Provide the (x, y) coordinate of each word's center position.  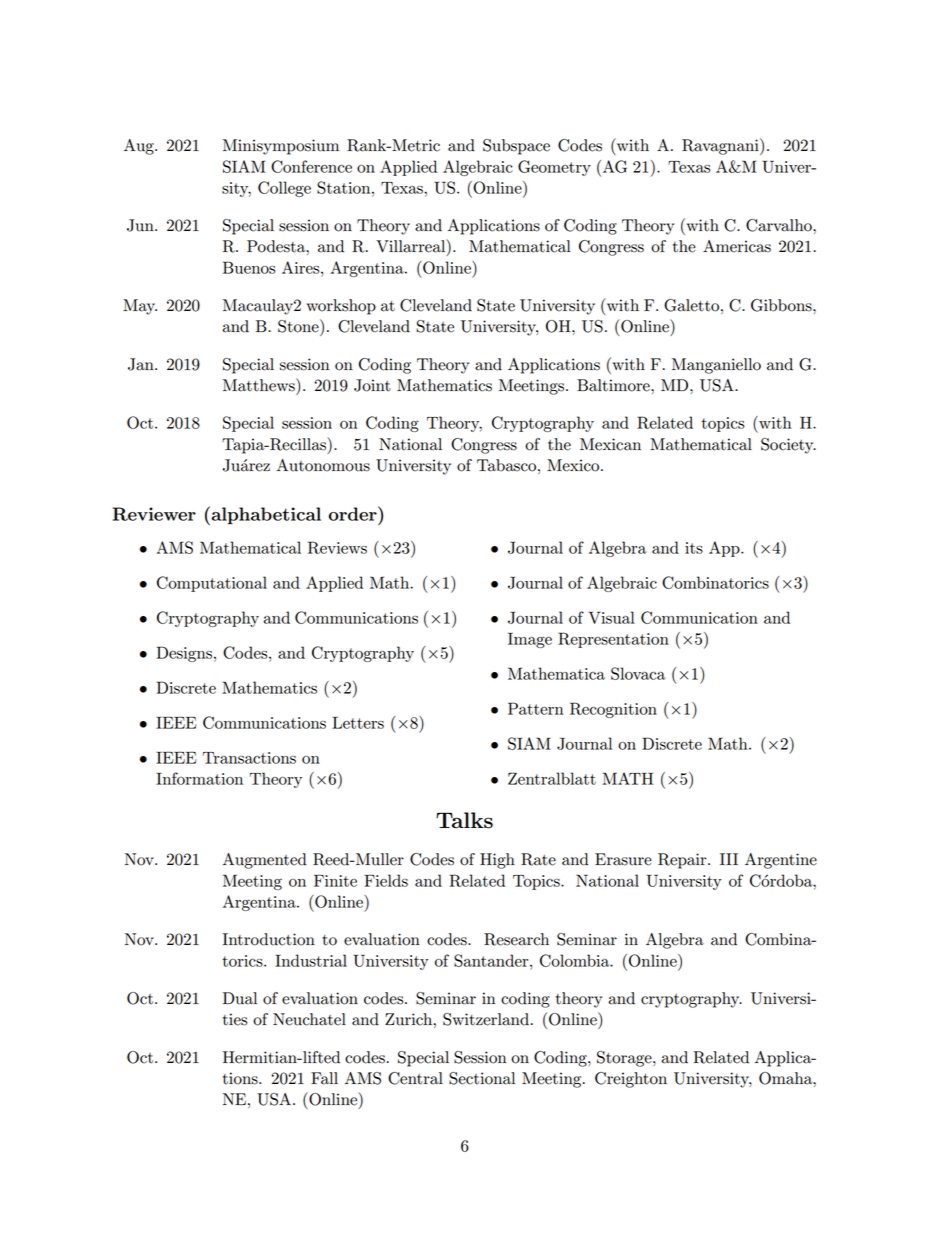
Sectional (482, 1078)
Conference (311, 166)
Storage (625, 1059)
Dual (240, 998)
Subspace (516, 147)
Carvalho (780, 225)
